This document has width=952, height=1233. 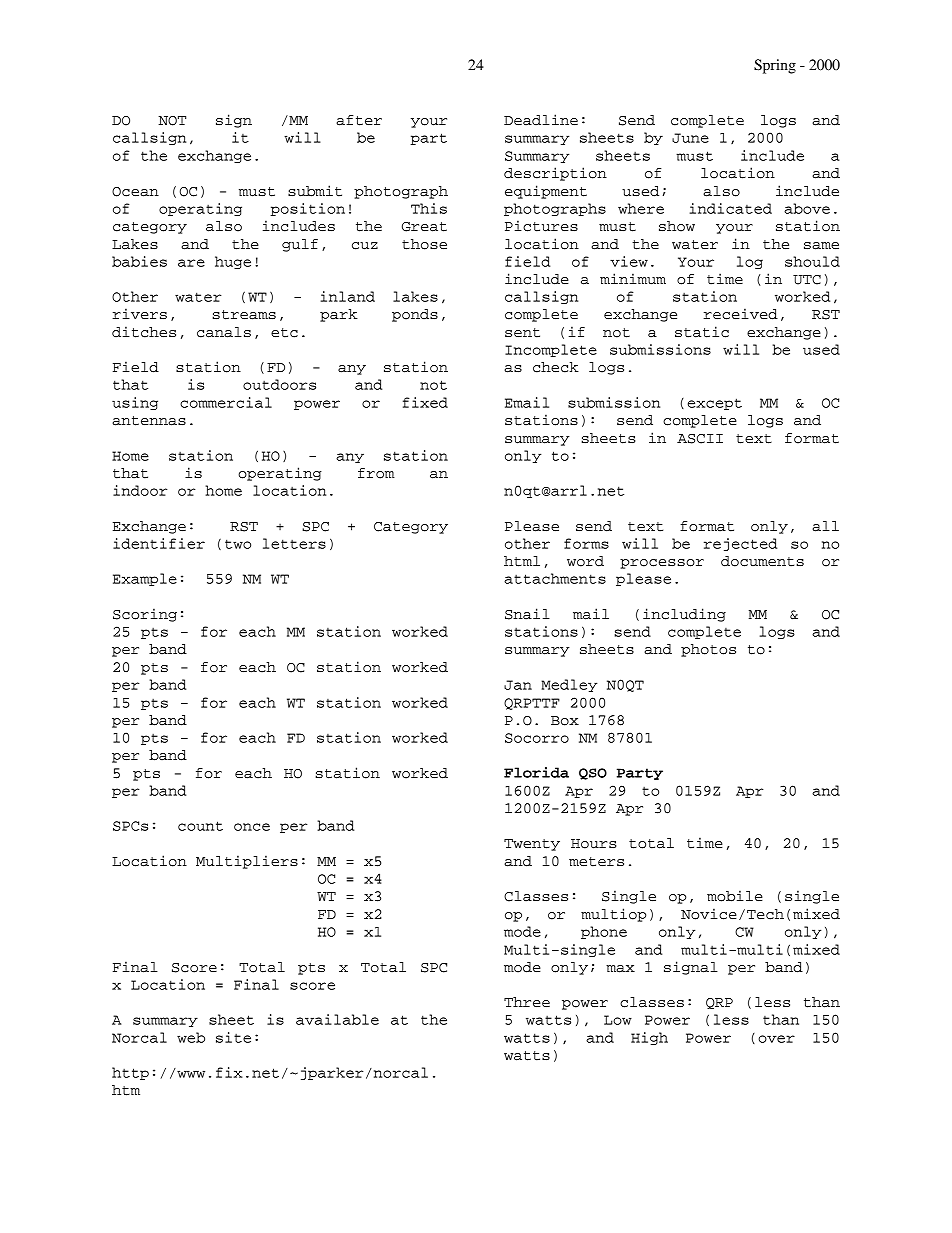 I want to click on site, so click(x=233, y=1037).
